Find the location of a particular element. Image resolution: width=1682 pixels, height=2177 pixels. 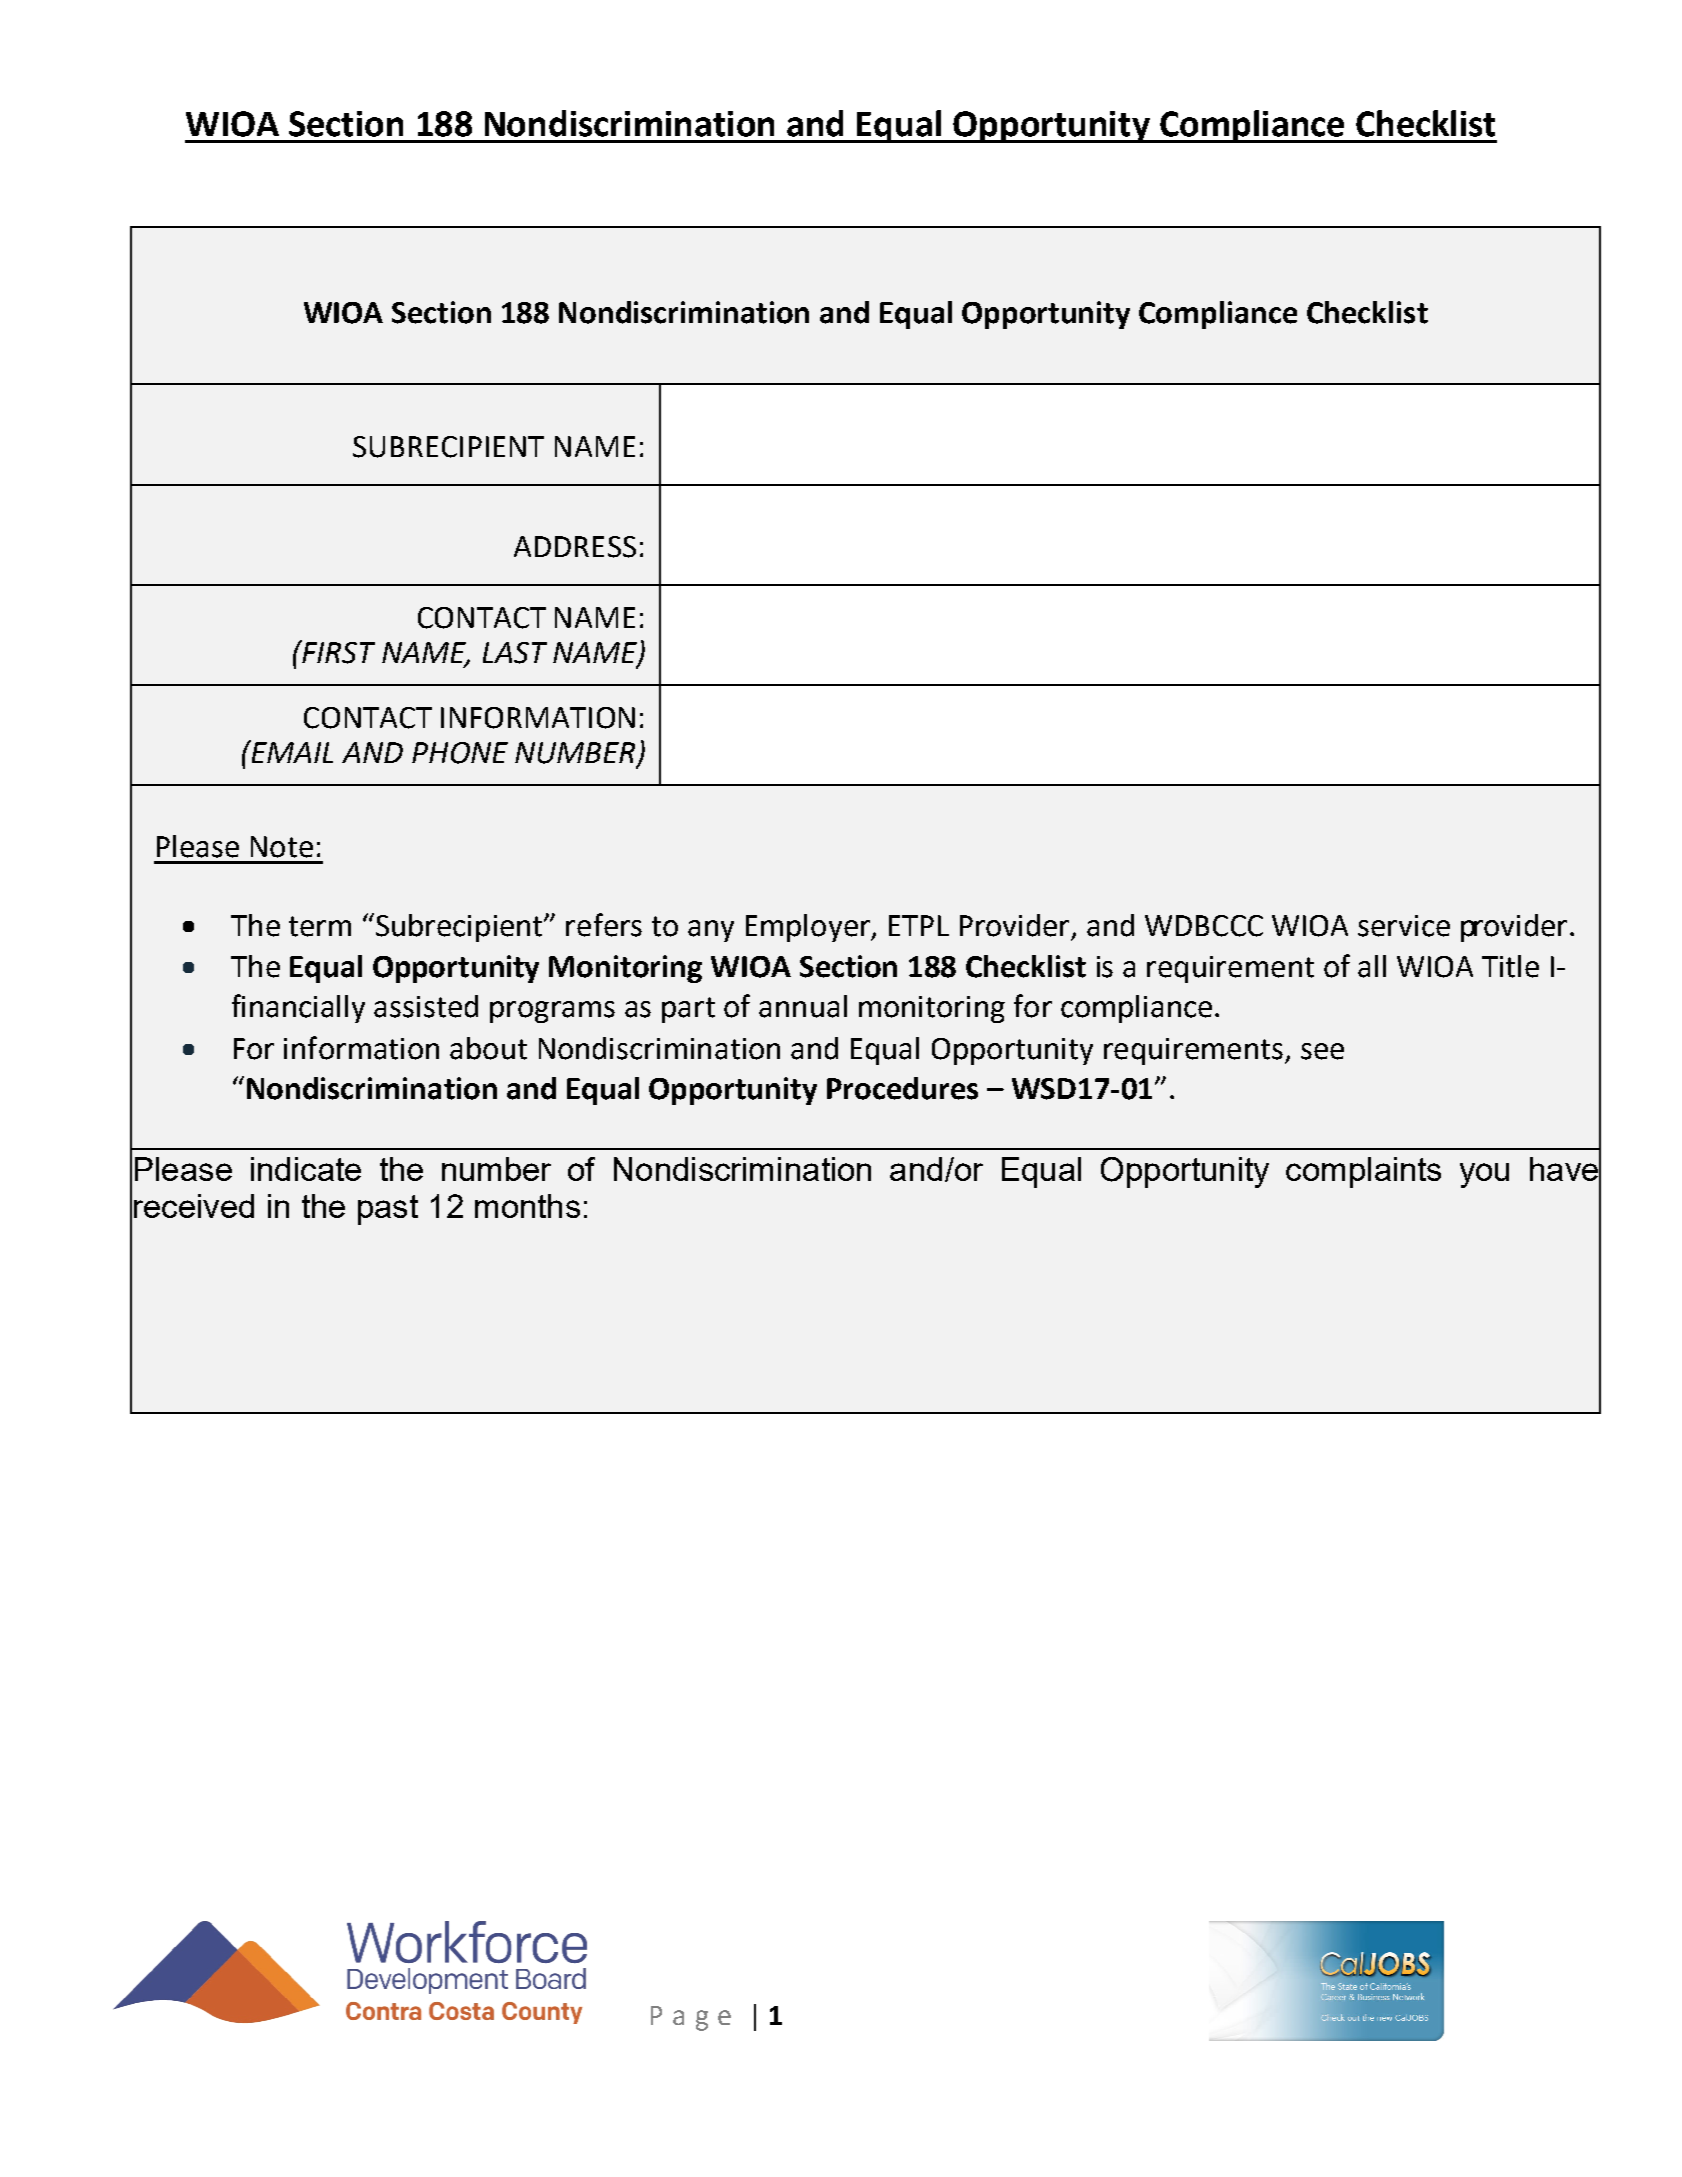

Title is located at coordinates (1510, 966).
